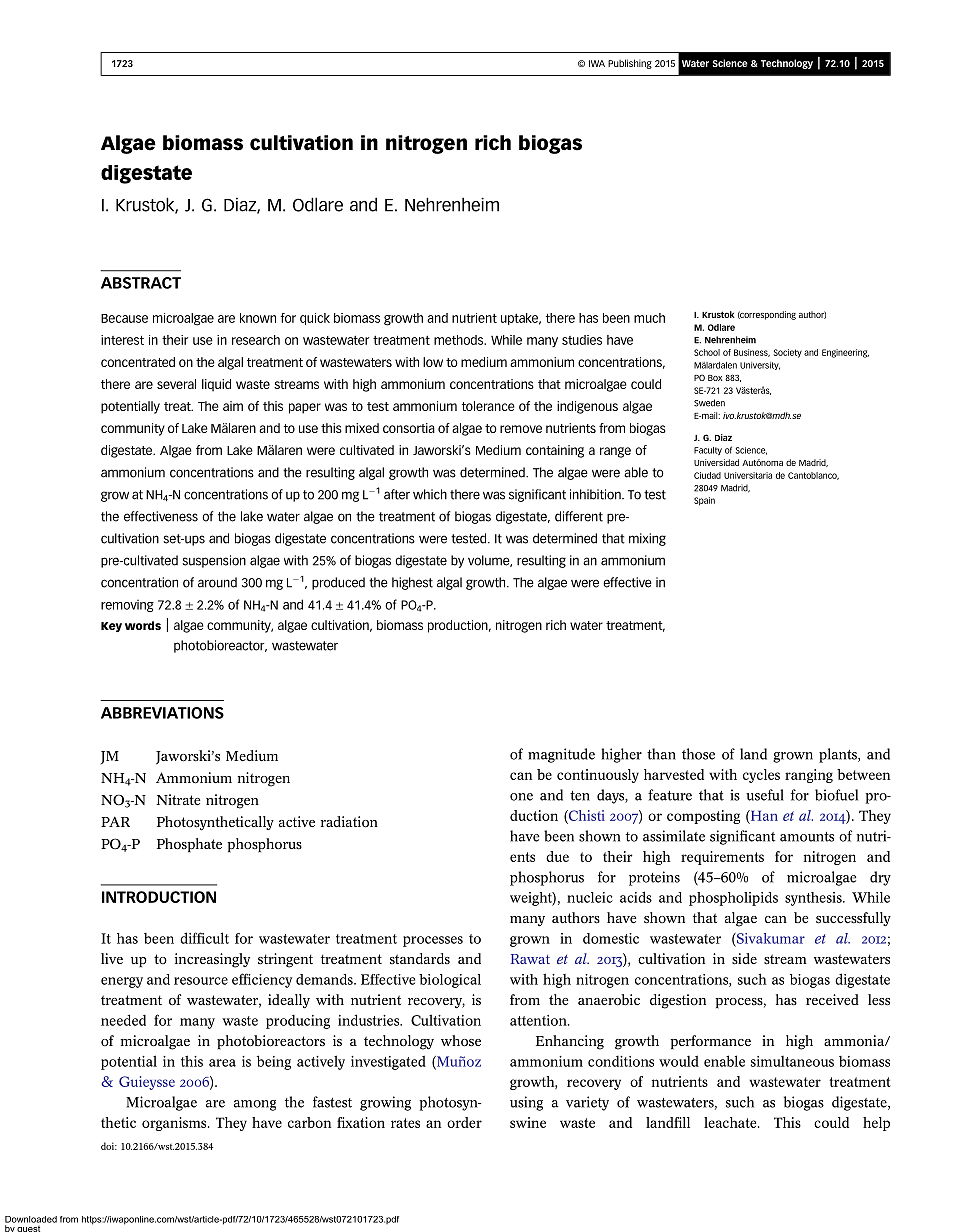 The width and height of the document is (959, 1232). Describe the element at coordinates (338, 583) in the document. I see `produced` at that location.
